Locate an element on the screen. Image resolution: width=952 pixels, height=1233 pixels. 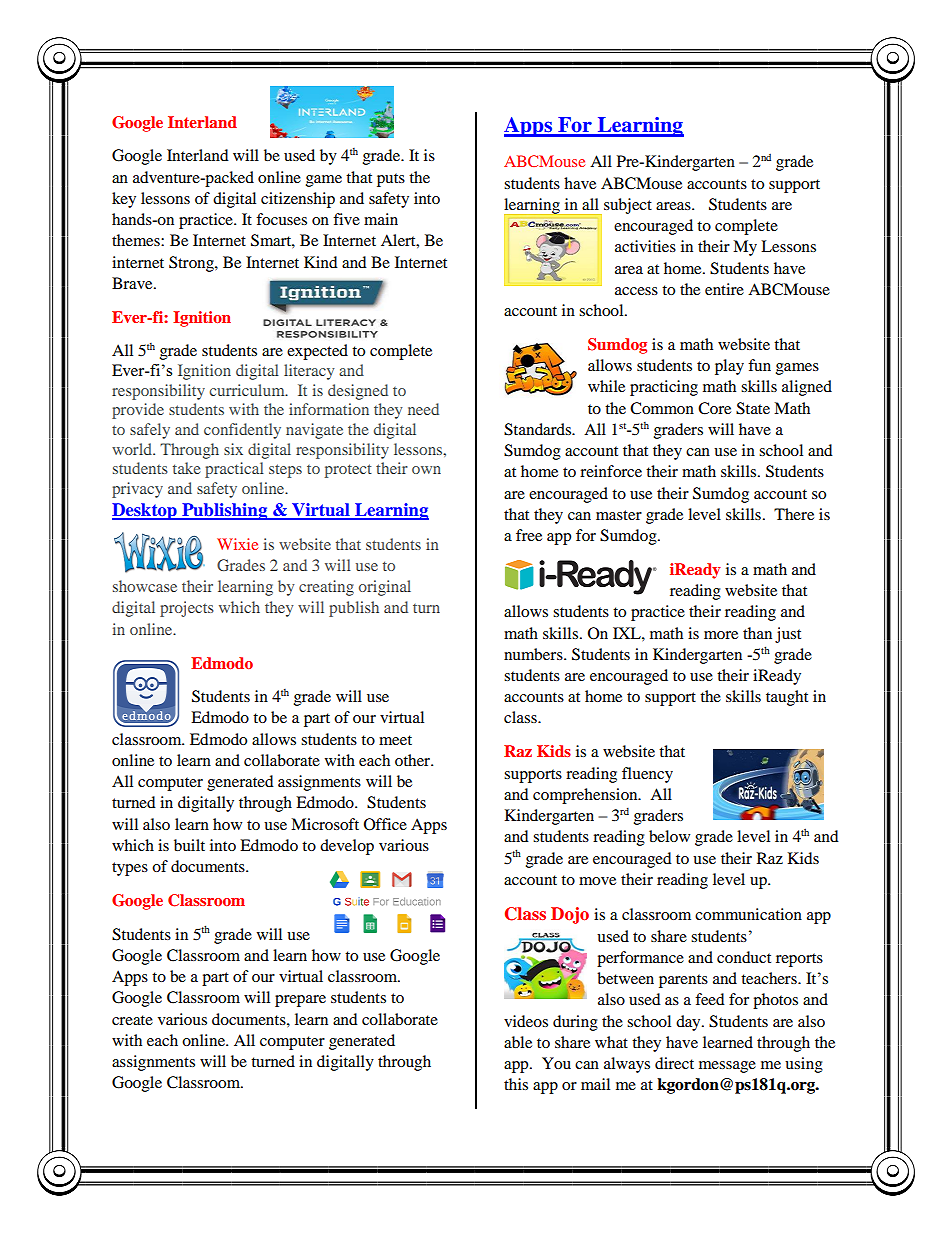
Core is located at coordinates (714, 408).
